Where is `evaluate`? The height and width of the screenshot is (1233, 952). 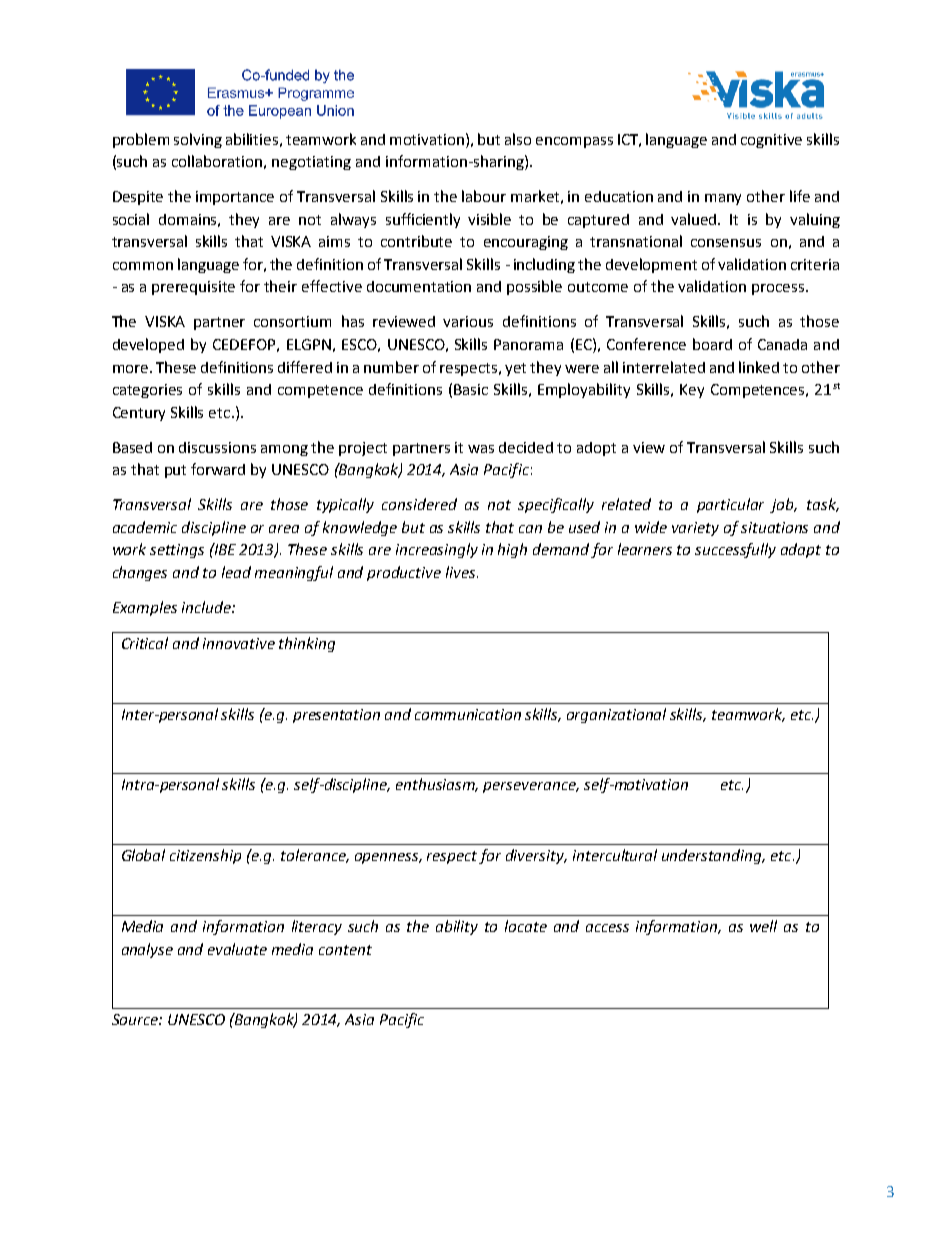
evaluate is located at coordinates (237, 949).
